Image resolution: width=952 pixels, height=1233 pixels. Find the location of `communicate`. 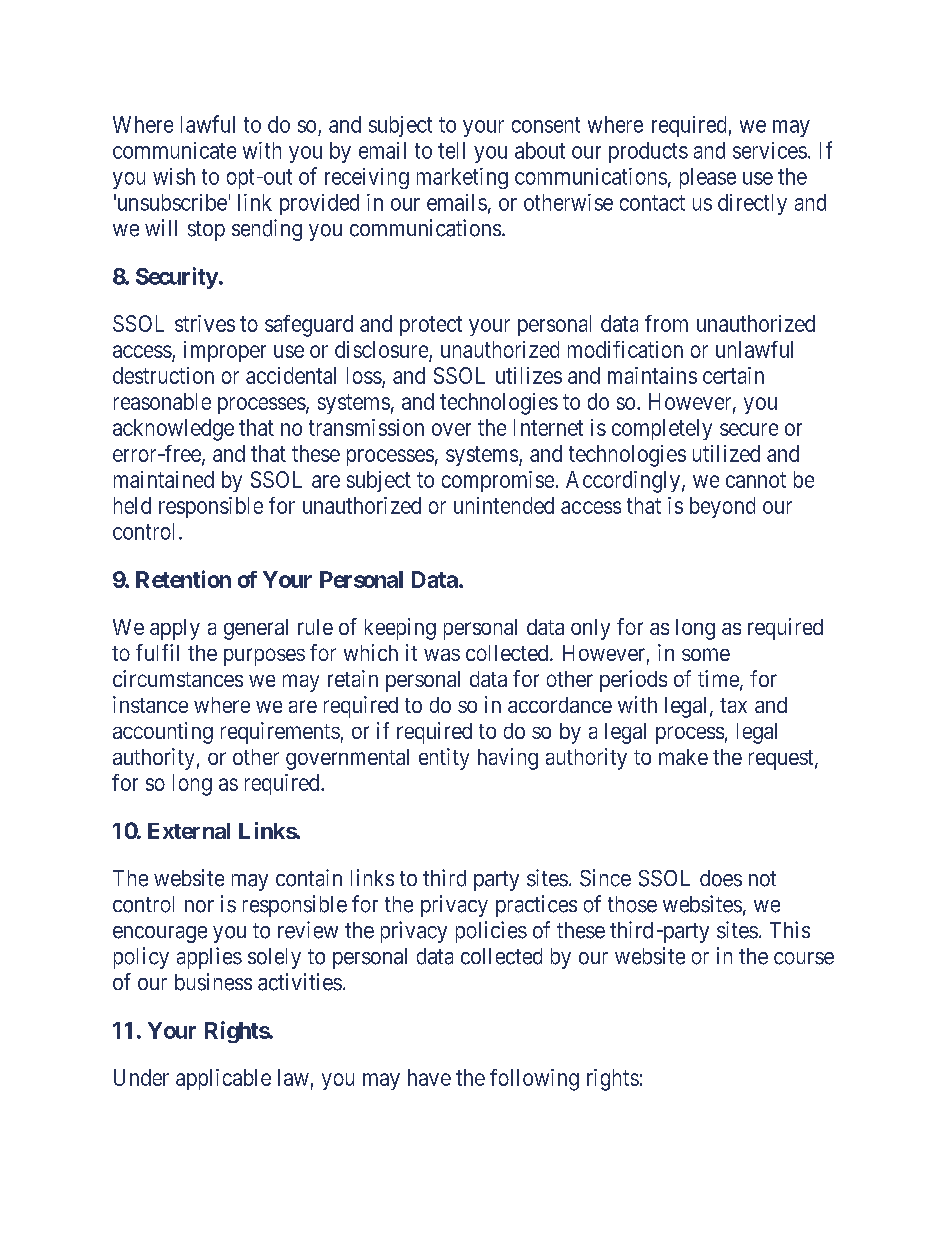

communicate is located at coordinates (174, 150).
